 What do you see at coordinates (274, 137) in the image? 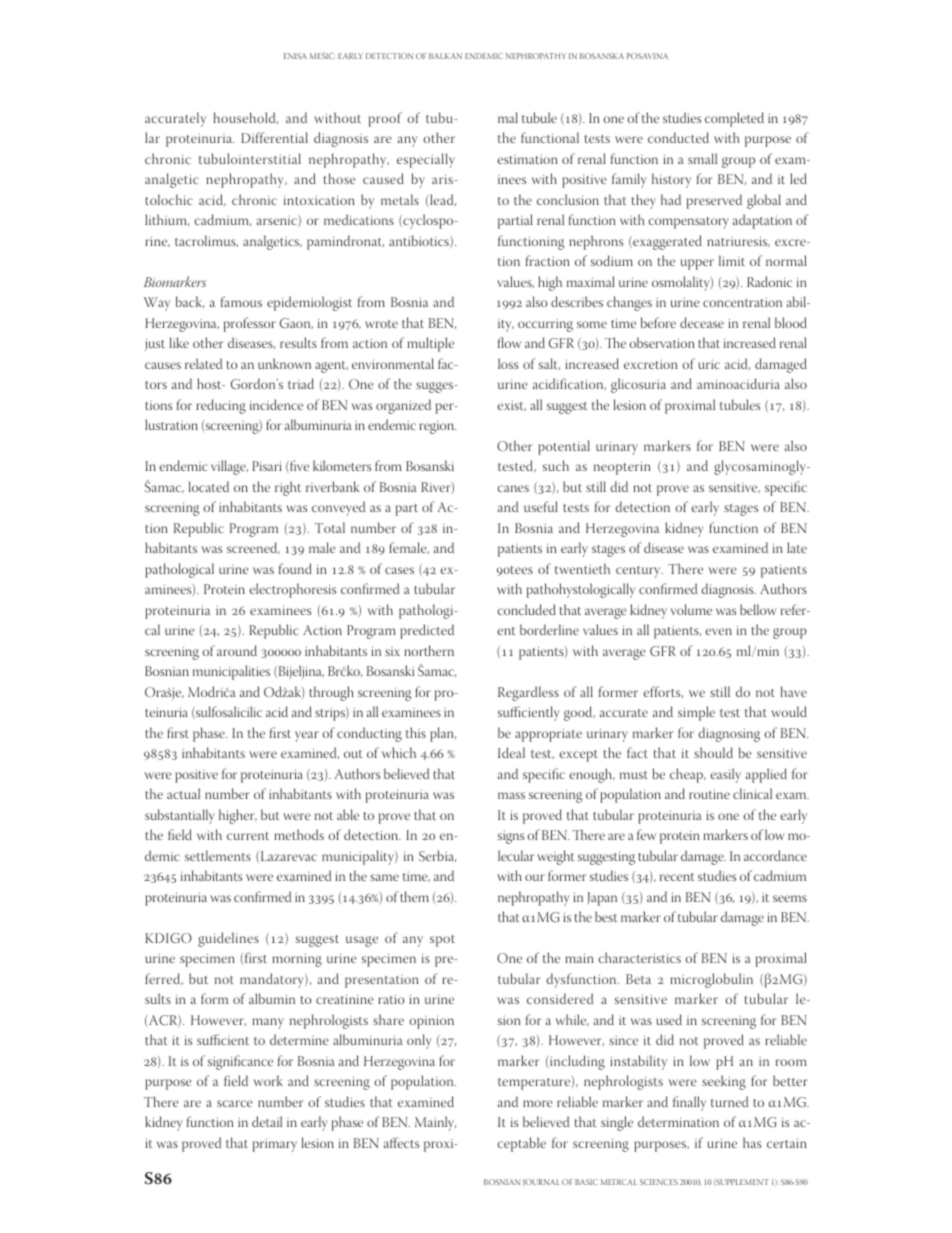
I see `Differential` at bounding box center [274, 137].
